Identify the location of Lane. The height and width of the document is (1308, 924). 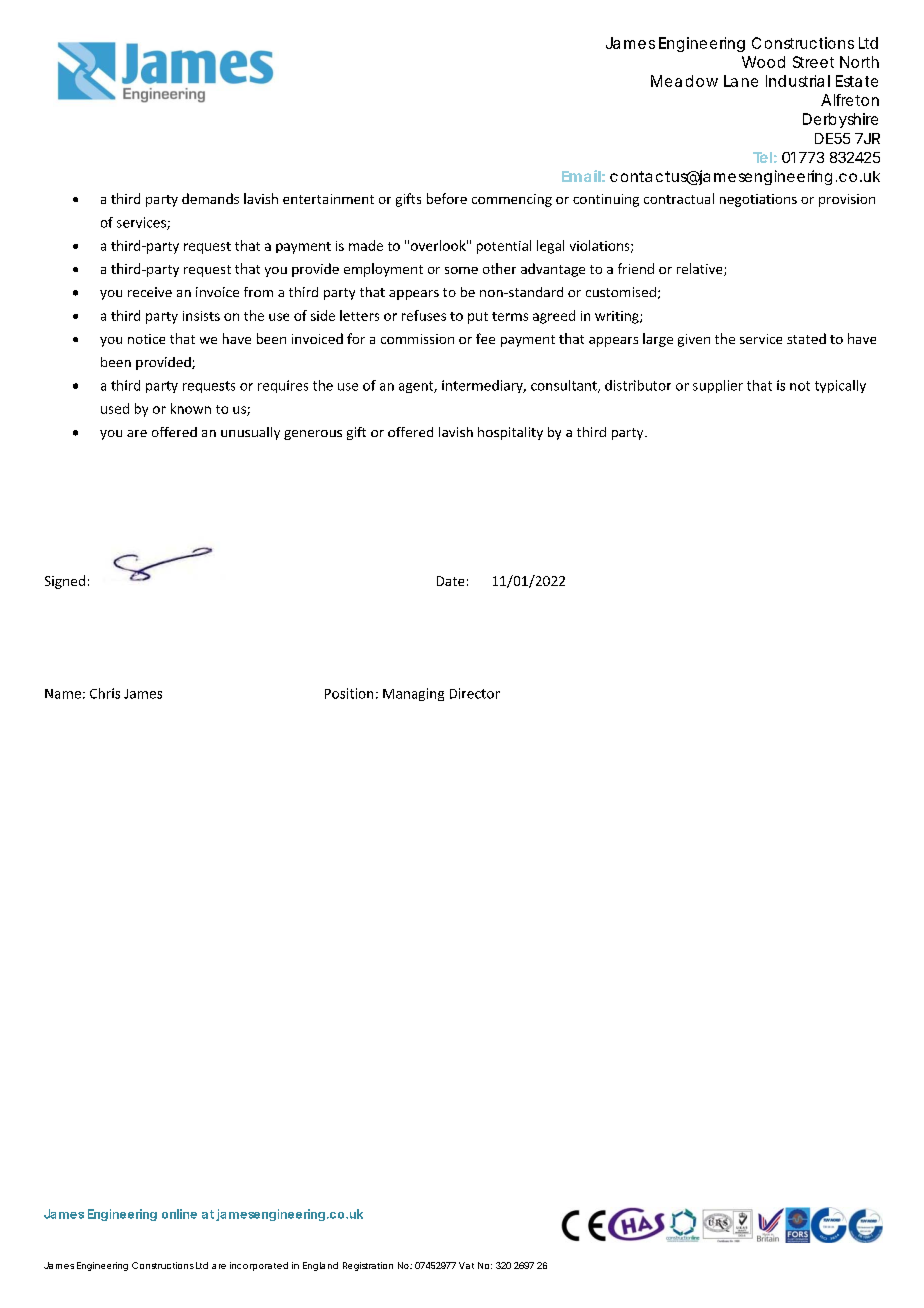
(741, 81).
